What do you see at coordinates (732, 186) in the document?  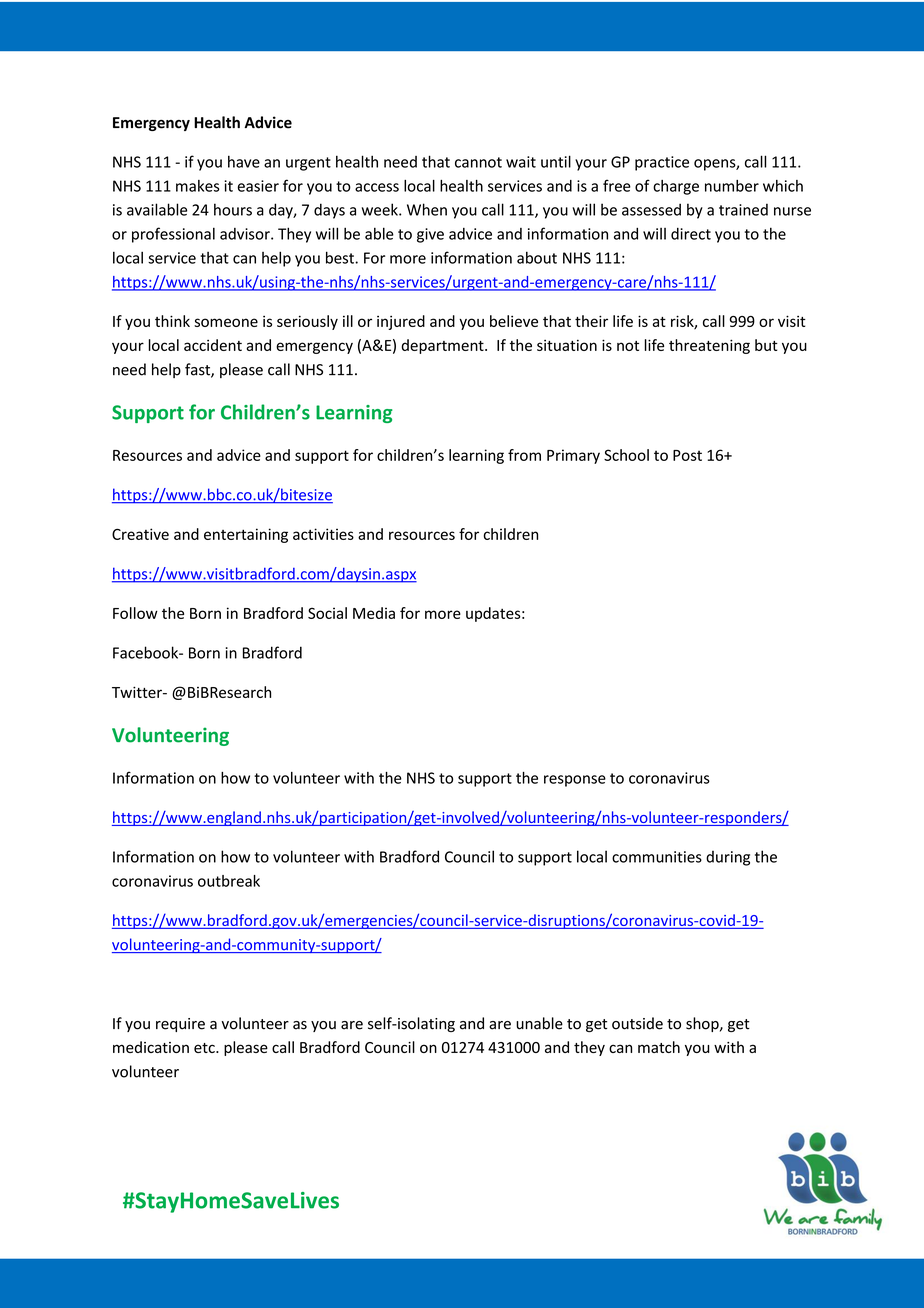 I see `number` at bounding box center [732, 186].
